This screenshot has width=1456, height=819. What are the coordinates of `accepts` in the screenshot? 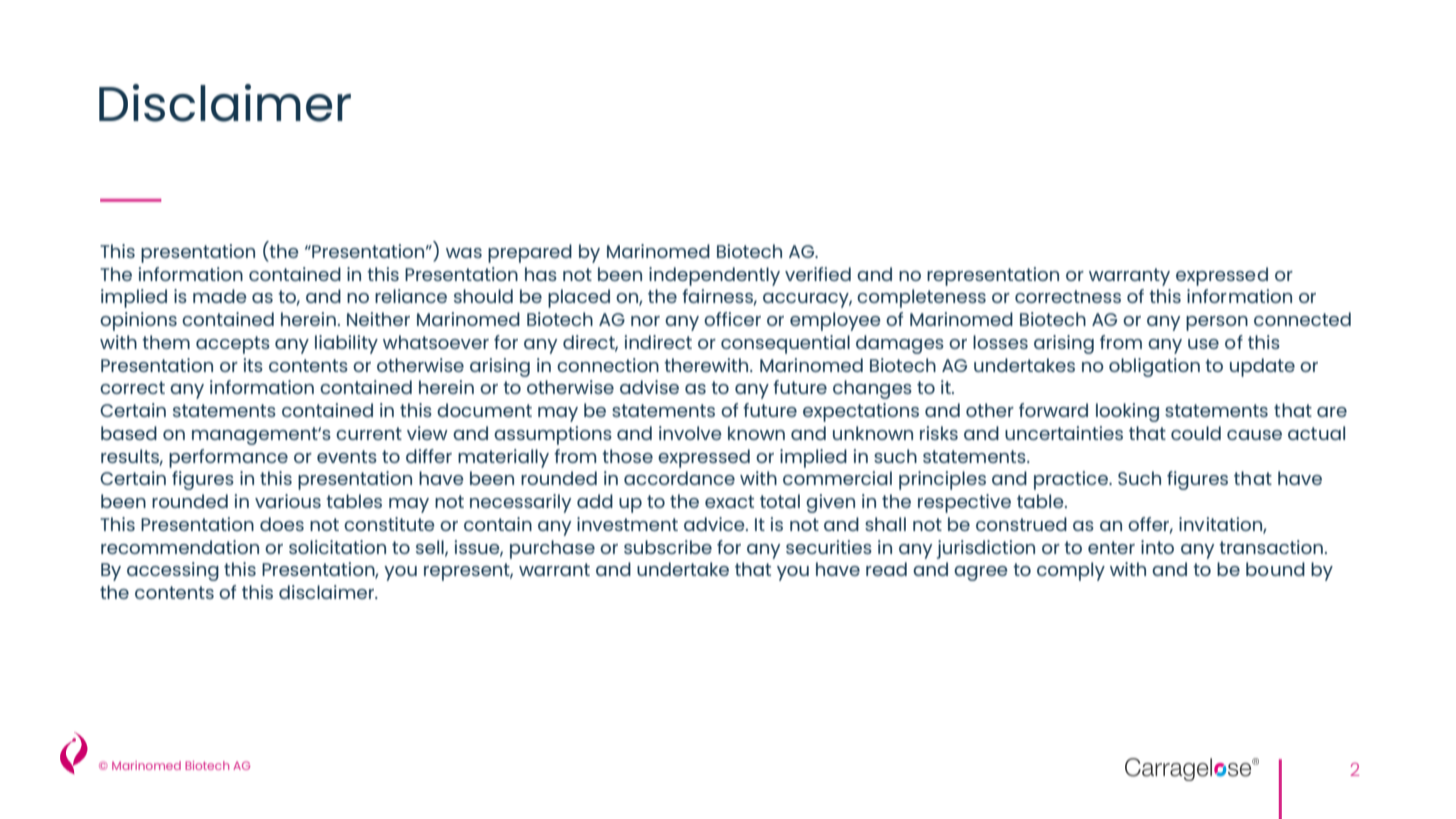 It's located at (233, 345).
